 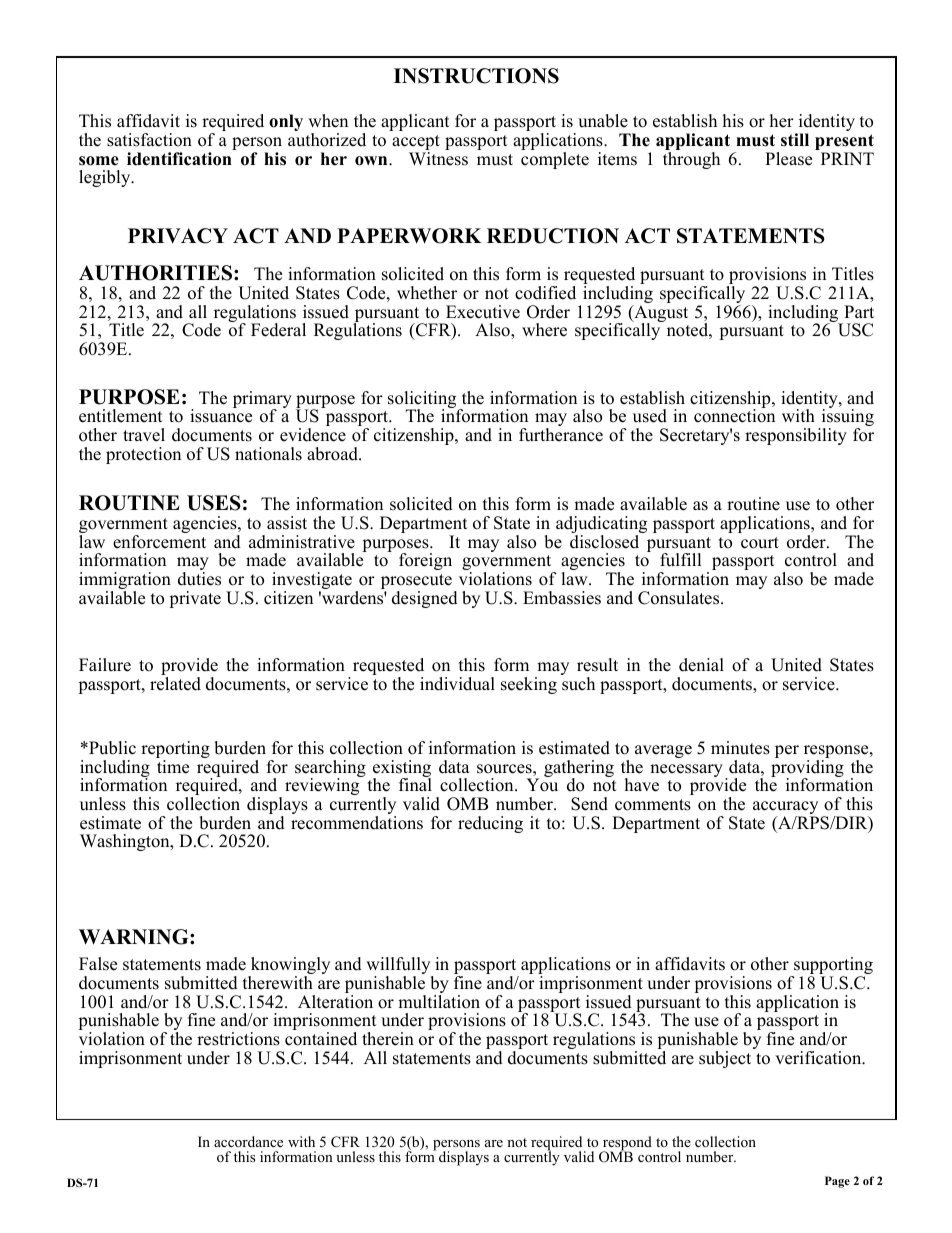 I want to click on respond, so click(x=626, y=1144).
